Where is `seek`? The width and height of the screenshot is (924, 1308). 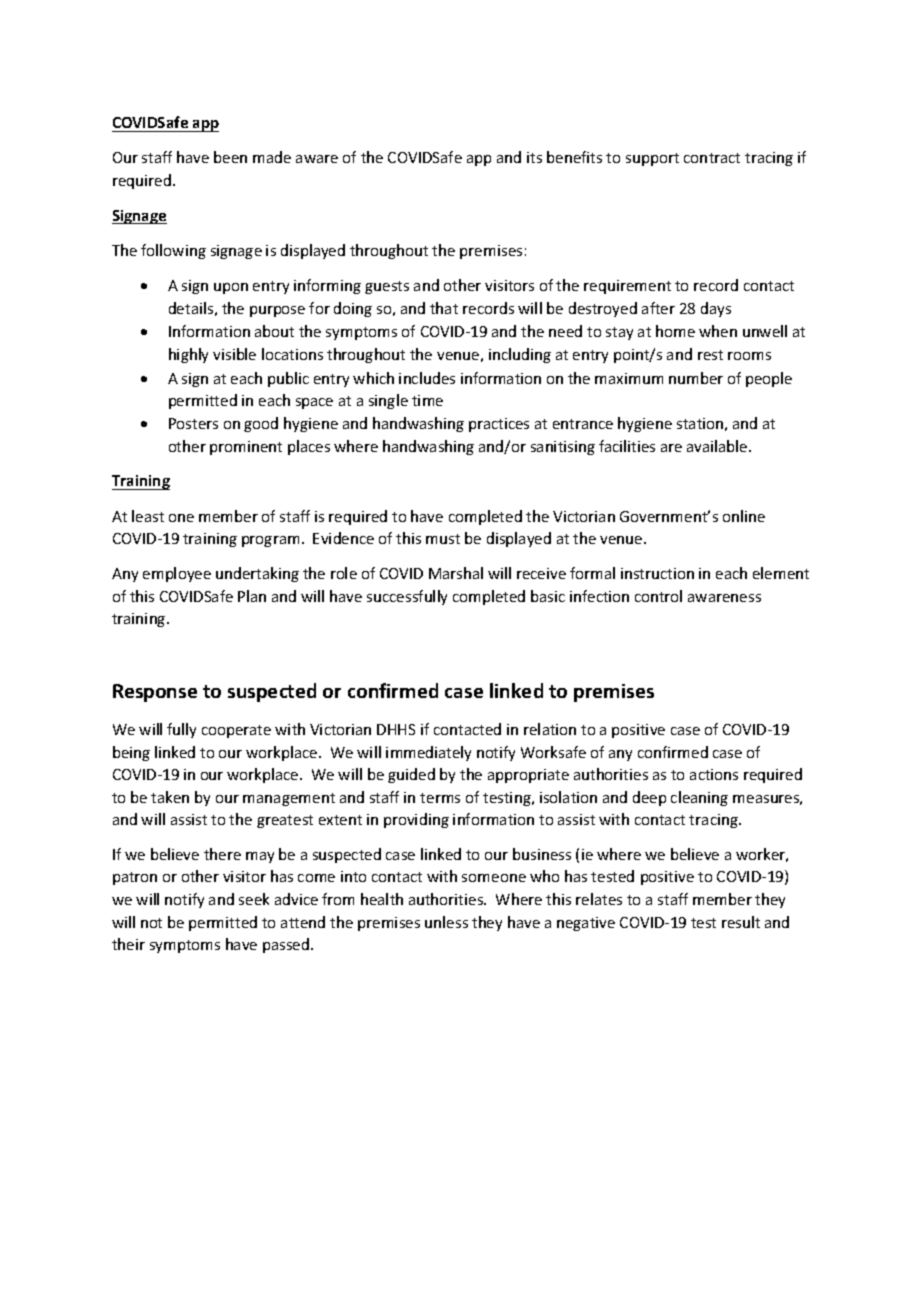
seek is located at coordinates (254, 899).
